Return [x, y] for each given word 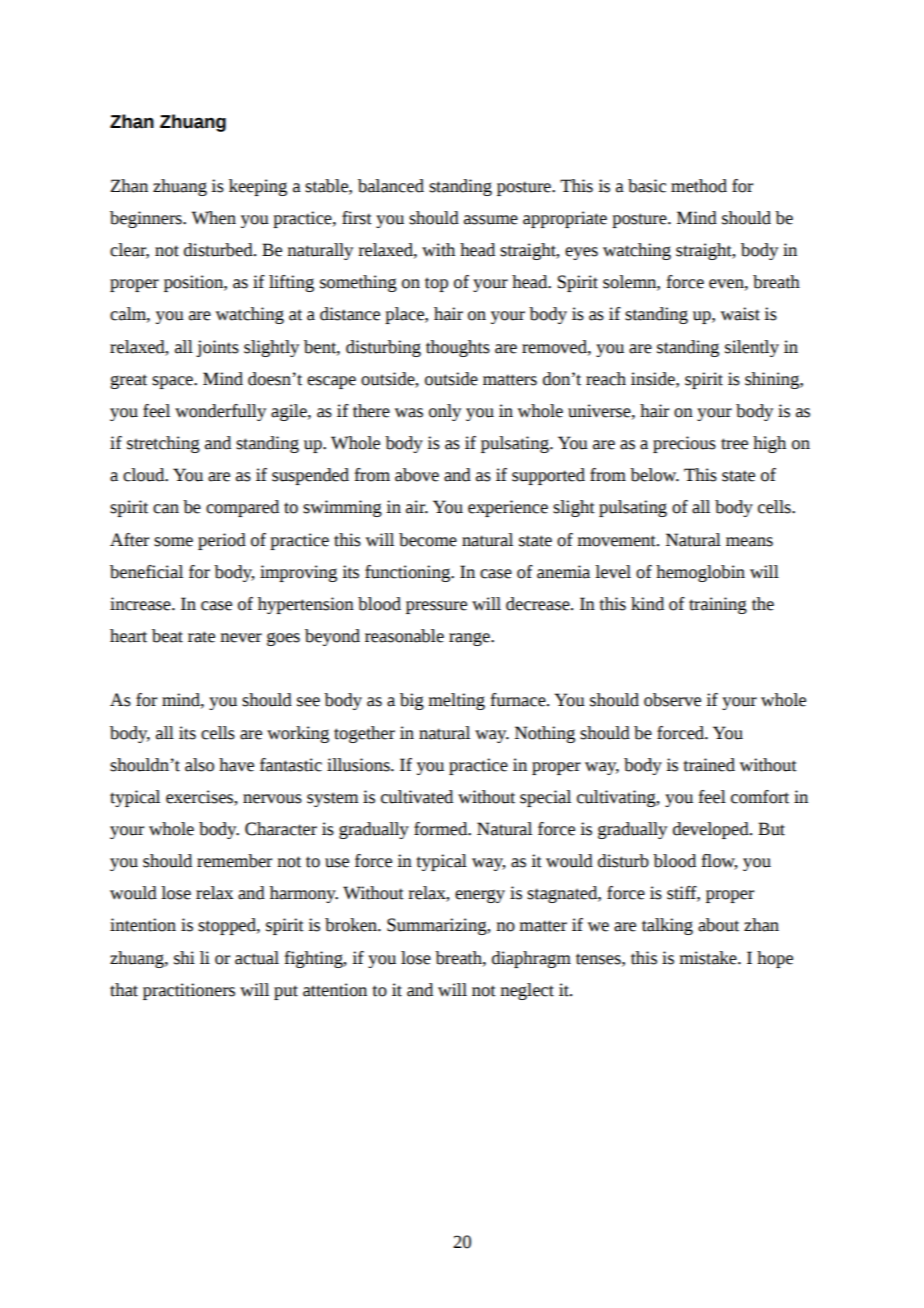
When [214, 218]
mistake [709, 958]
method [699, 186]
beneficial [146, 572]
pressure [436, 607]
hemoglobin [700, 573]
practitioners [189, 991]
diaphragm [531, 959]
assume [491, 220]
